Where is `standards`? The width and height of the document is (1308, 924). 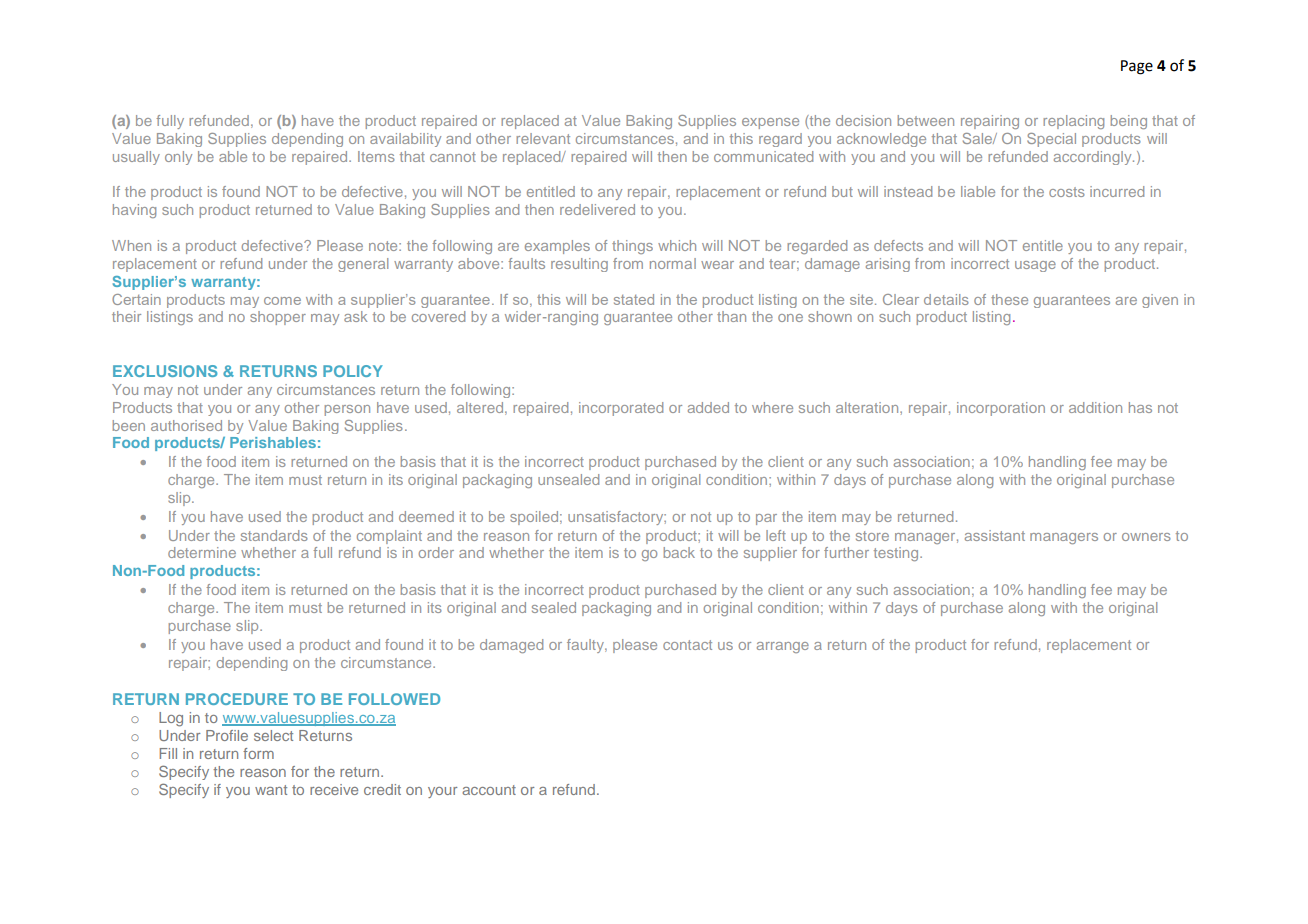
standards is located at coordinates (274, 535).
